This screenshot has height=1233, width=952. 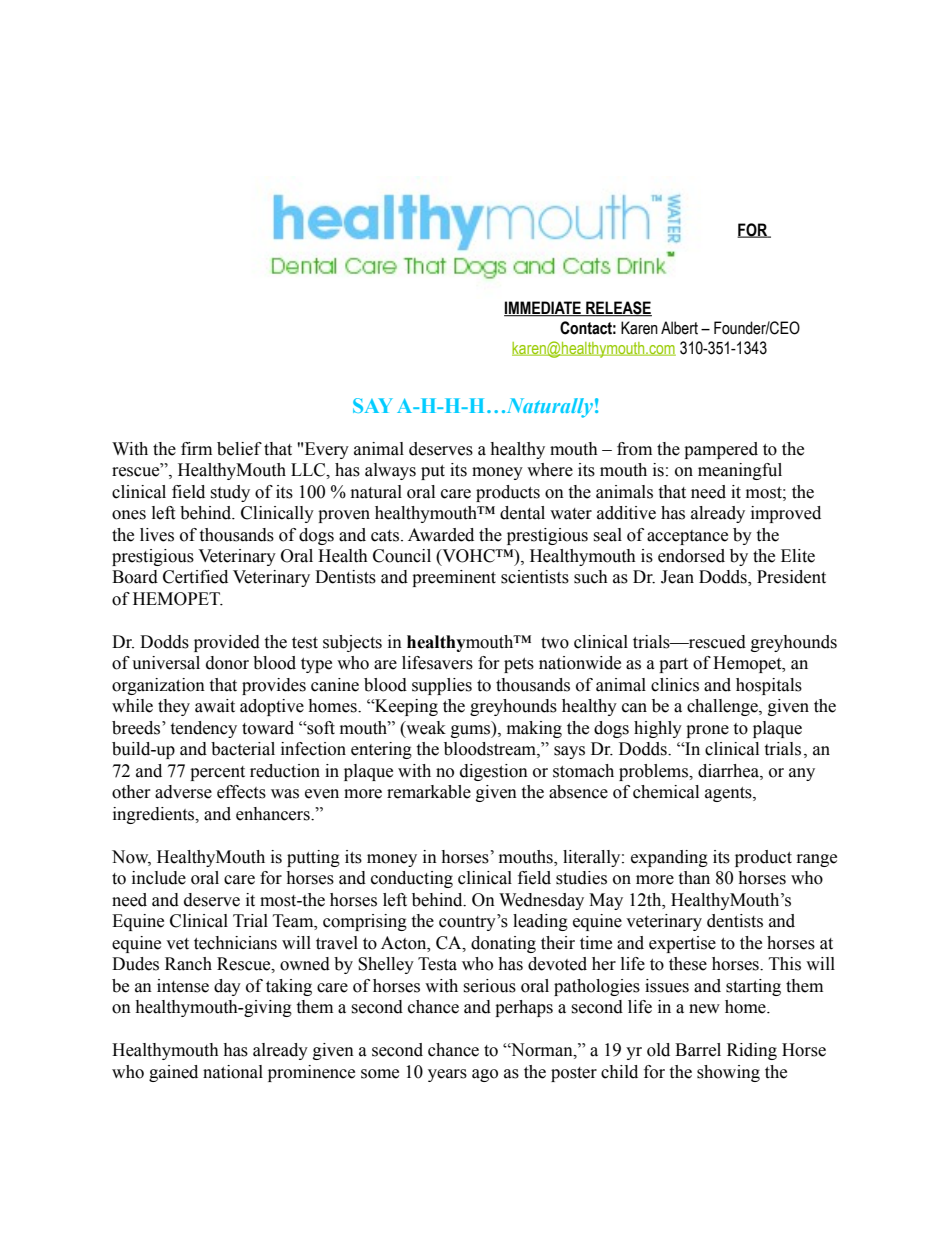 What do you see at coordinates (412, 879) in the screenshot?
I see `conducting` at bounding box center [412, 879].
